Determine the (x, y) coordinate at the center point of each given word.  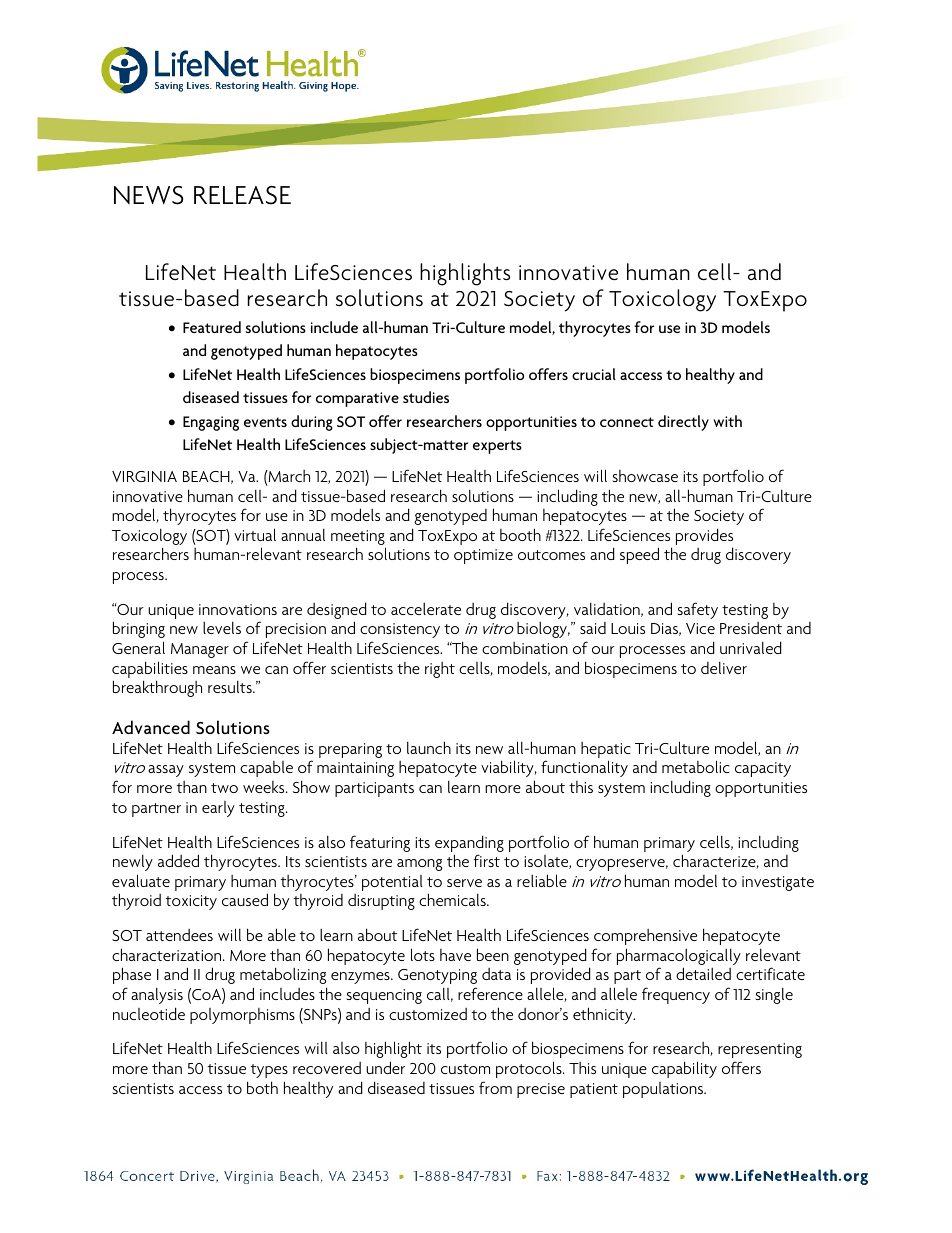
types (269, 1071)
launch (429, 747)
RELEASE (242, 195)
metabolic (696, 766)
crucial (594, 374)
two (224, 788)
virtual (255, 534)
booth (520, 534)
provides (704, 538)
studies (426, 397)
